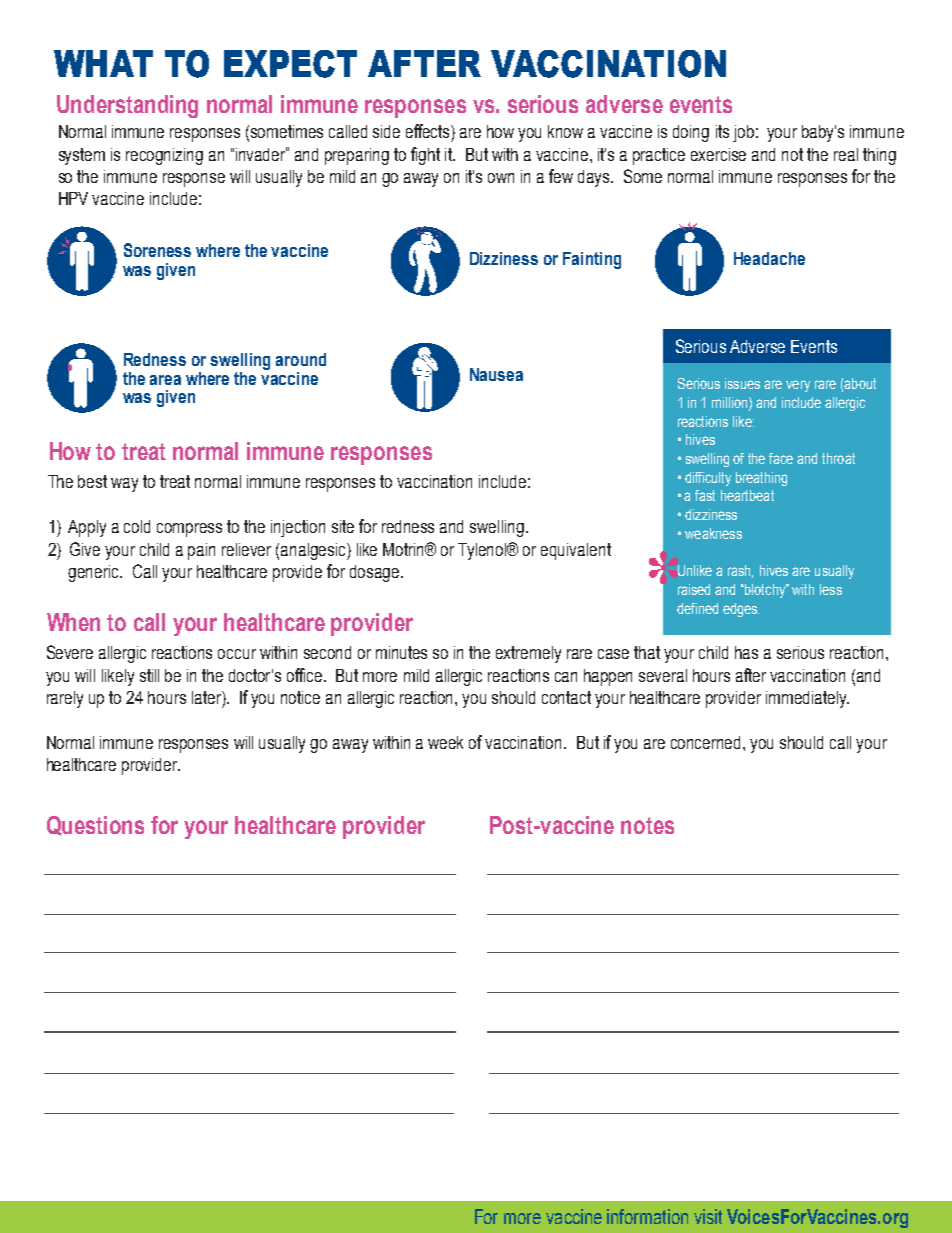 The image size is (952, 1233). Describe the element at coordinates (425, 156) in the screenshot. I see `fight` at that location.
